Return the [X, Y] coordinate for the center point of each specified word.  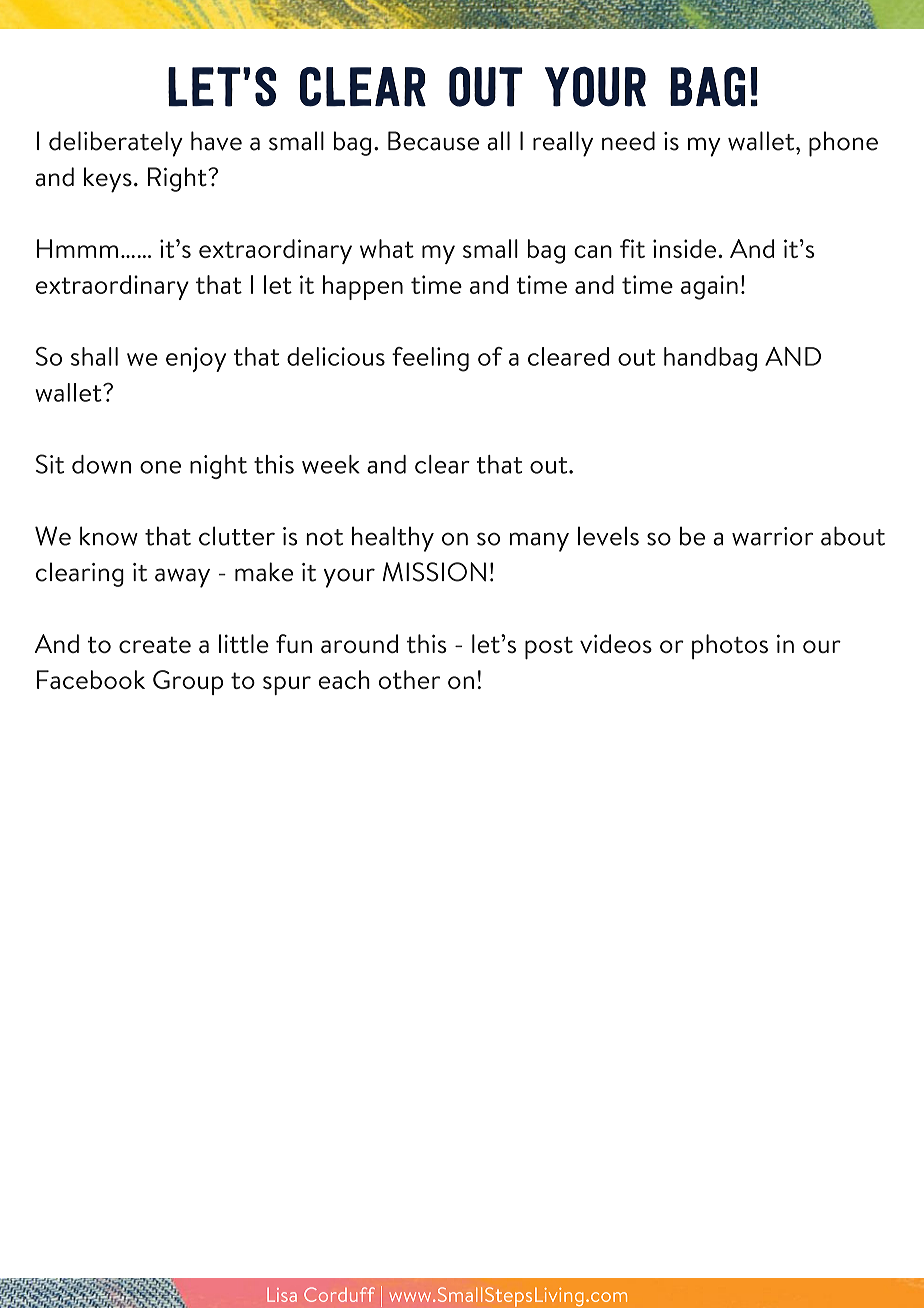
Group [188, 682]
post [549, 648]
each [344, 679]
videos [616, 643]
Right [178, 179]
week [331, 464]
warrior [772, 536]
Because [433, 141]
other [409, 679]
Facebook [91, 679]
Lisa [282, 1295]
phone [843, 144]
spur [287, 685]
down [101, 464]
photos [730, 646]
